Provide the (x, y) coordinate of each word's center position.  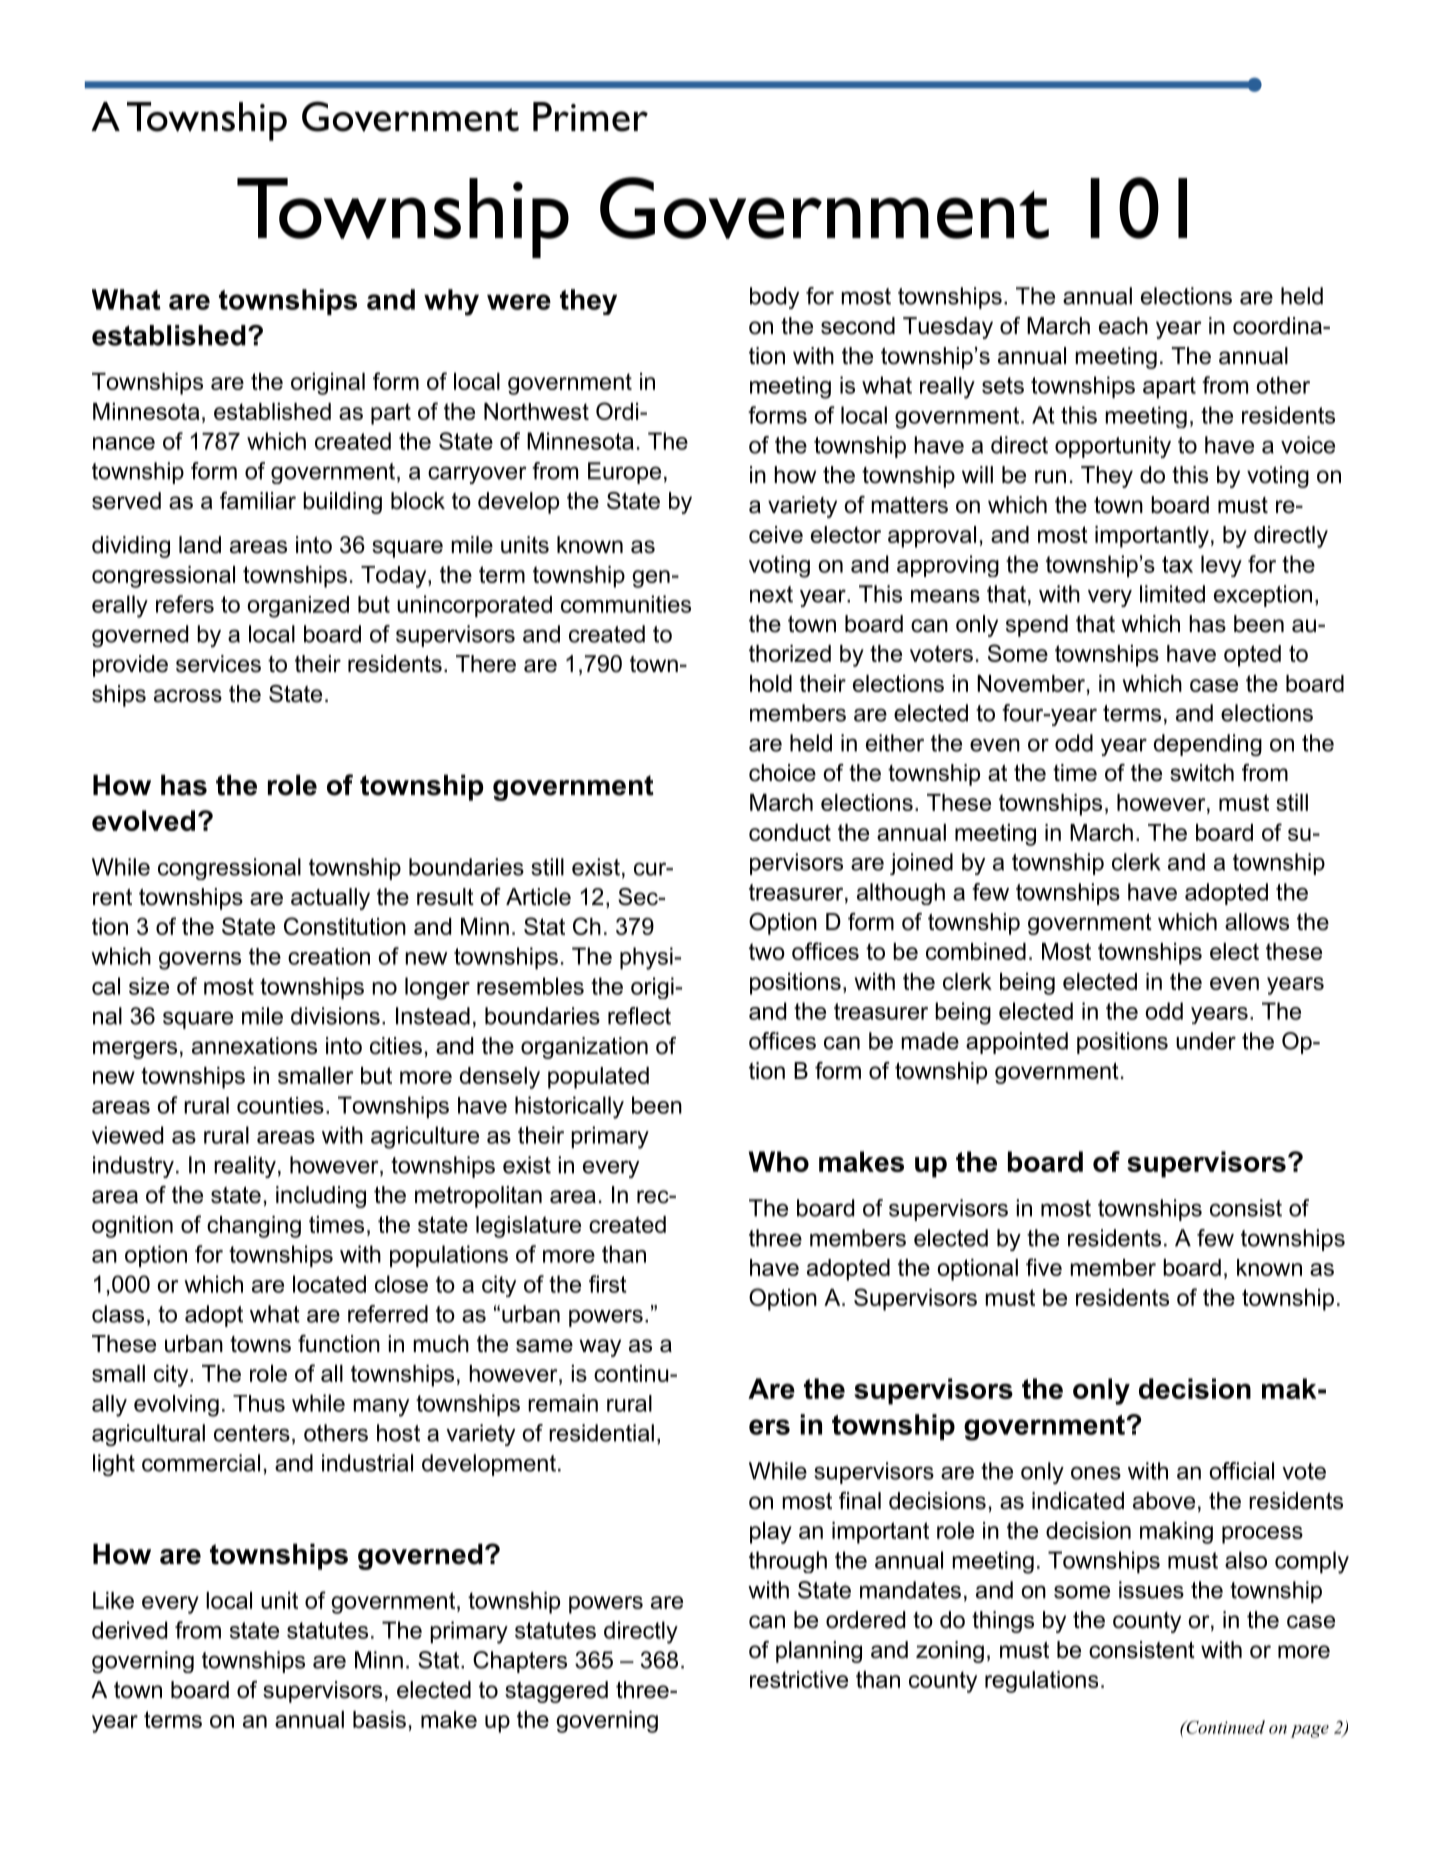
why (451, 302)
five (1044, 1267)
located (329, 1284)
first (608, 1284)
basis (379, 1719)
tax (1177, 564)
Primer (590, 117)
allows (1257, 922)
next (771, 594)
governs (200, 961)
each (1123, 326)
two (767, 951)
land (200, 545)
